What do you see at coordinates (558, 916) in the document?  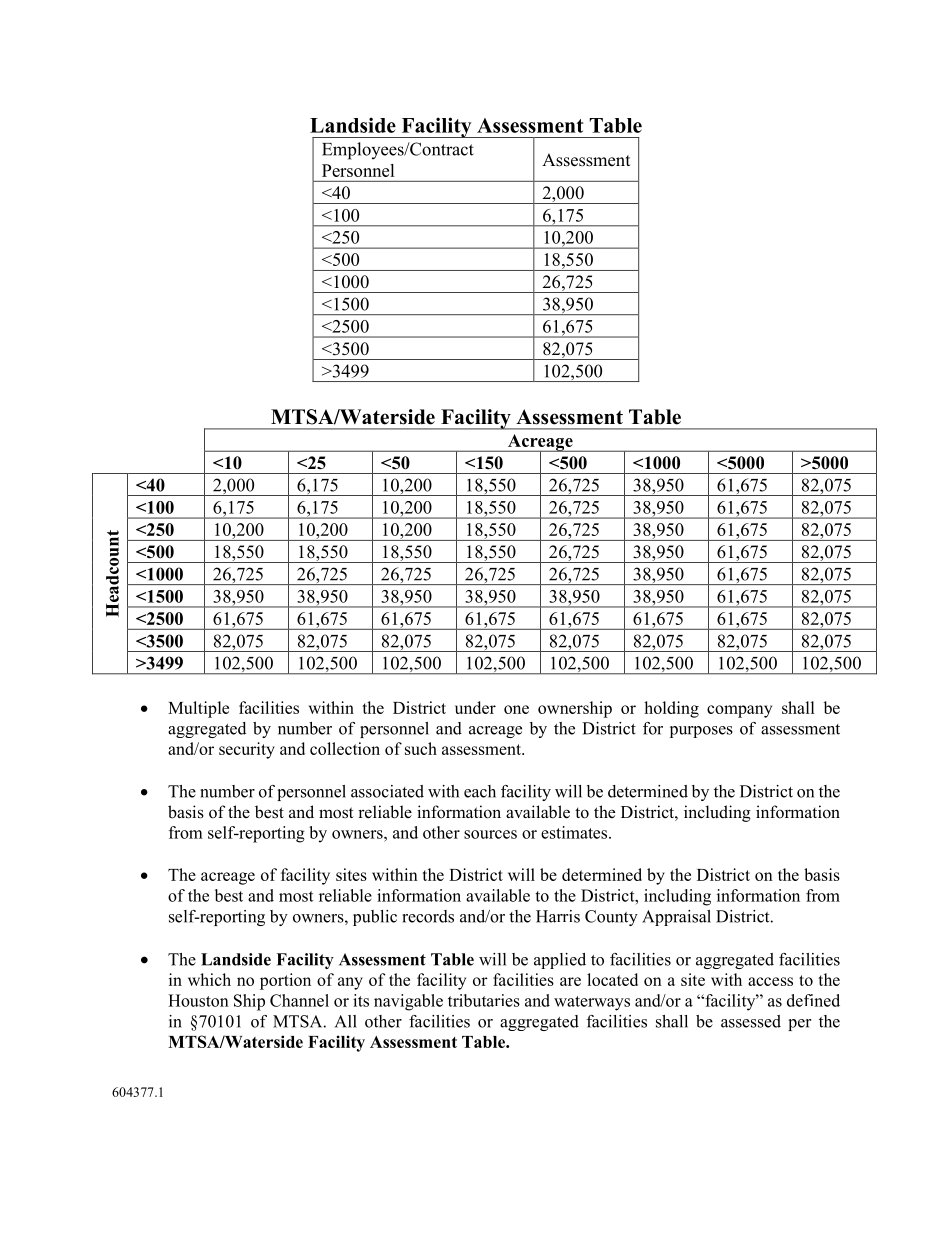 I see `Harris` at bounding box center [558, 916].
